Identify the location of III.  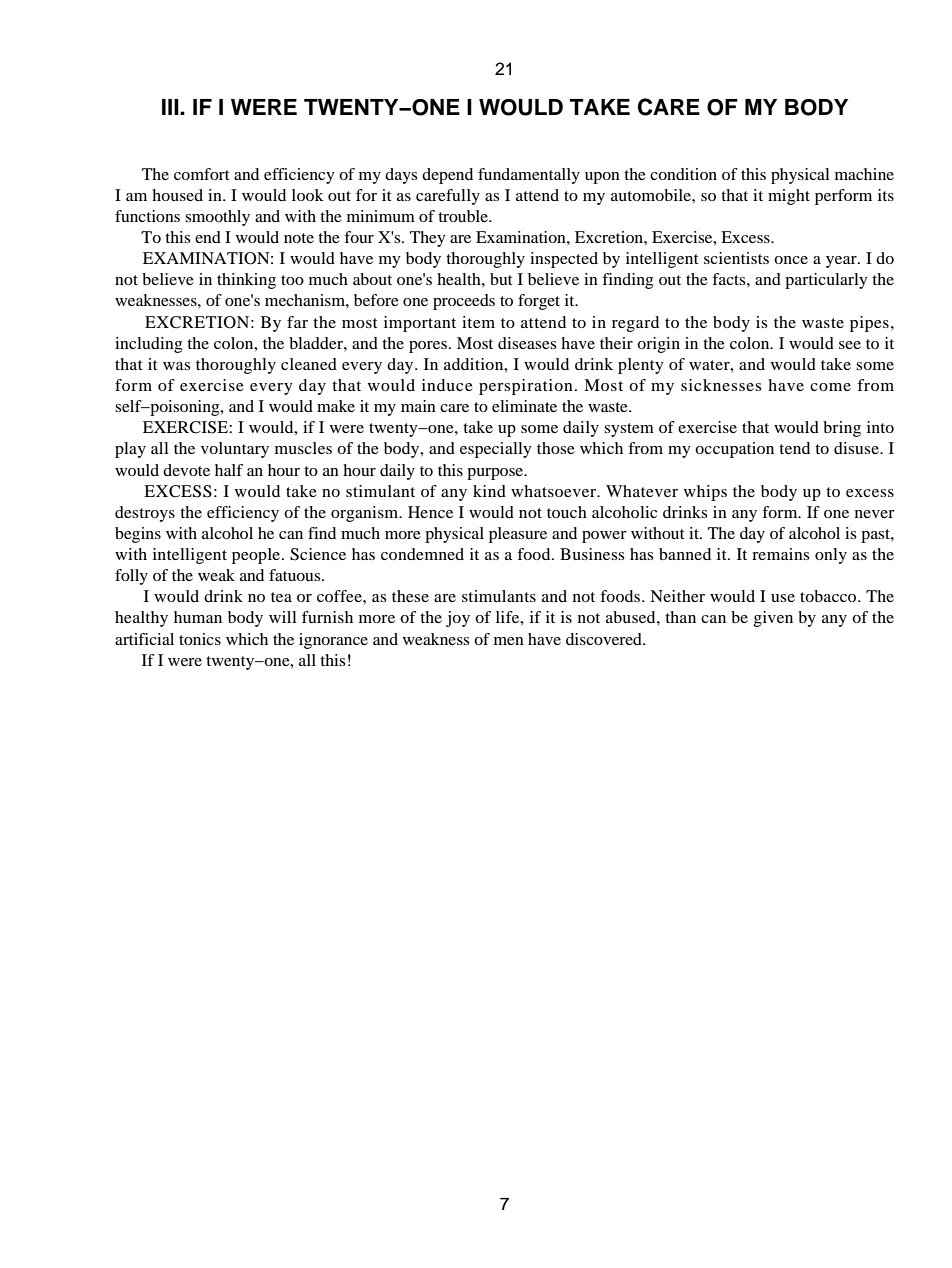
(171, 107).
